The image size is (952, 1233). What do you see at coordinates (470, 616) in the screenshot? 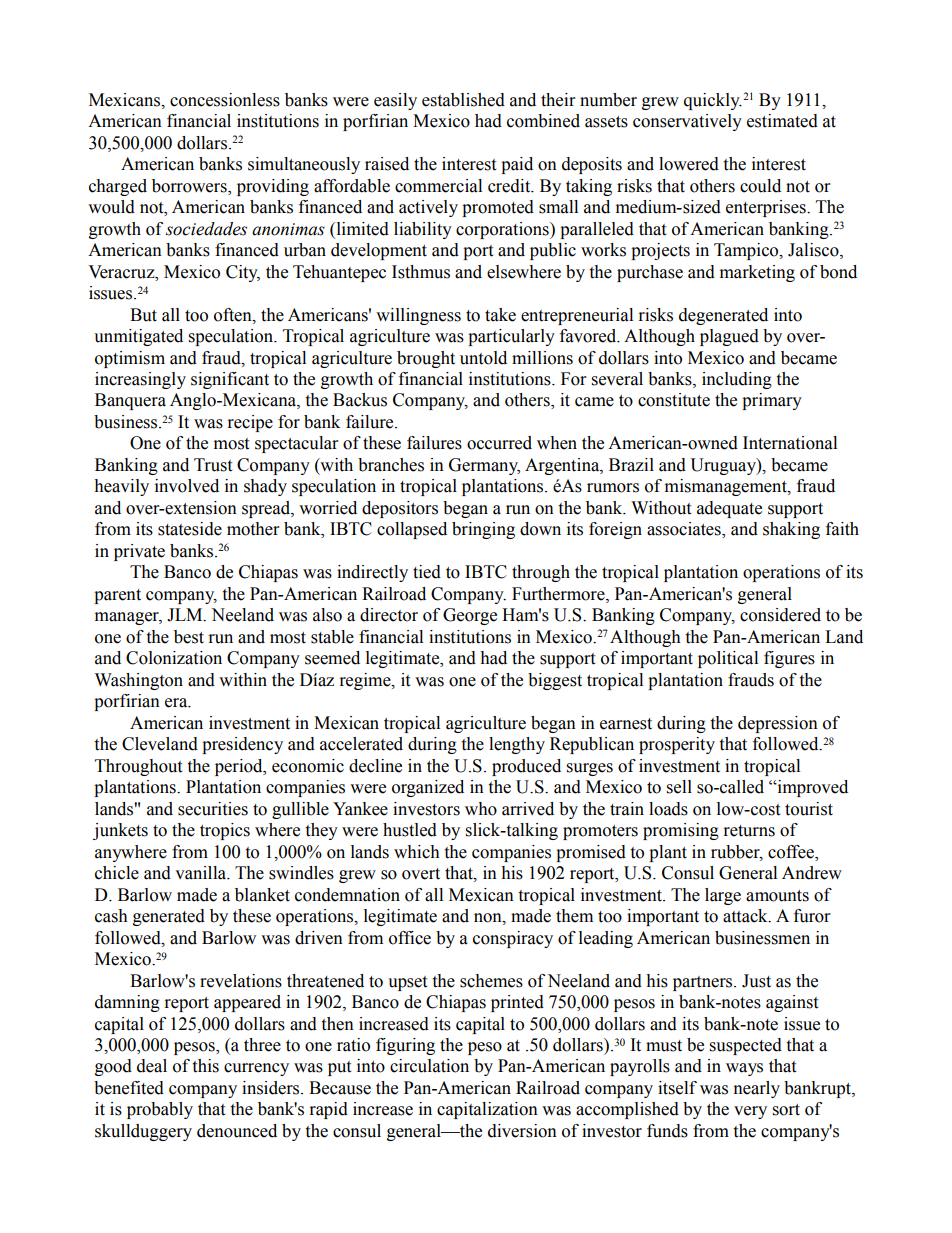
I see `George` at bounding box center [470, 616].
